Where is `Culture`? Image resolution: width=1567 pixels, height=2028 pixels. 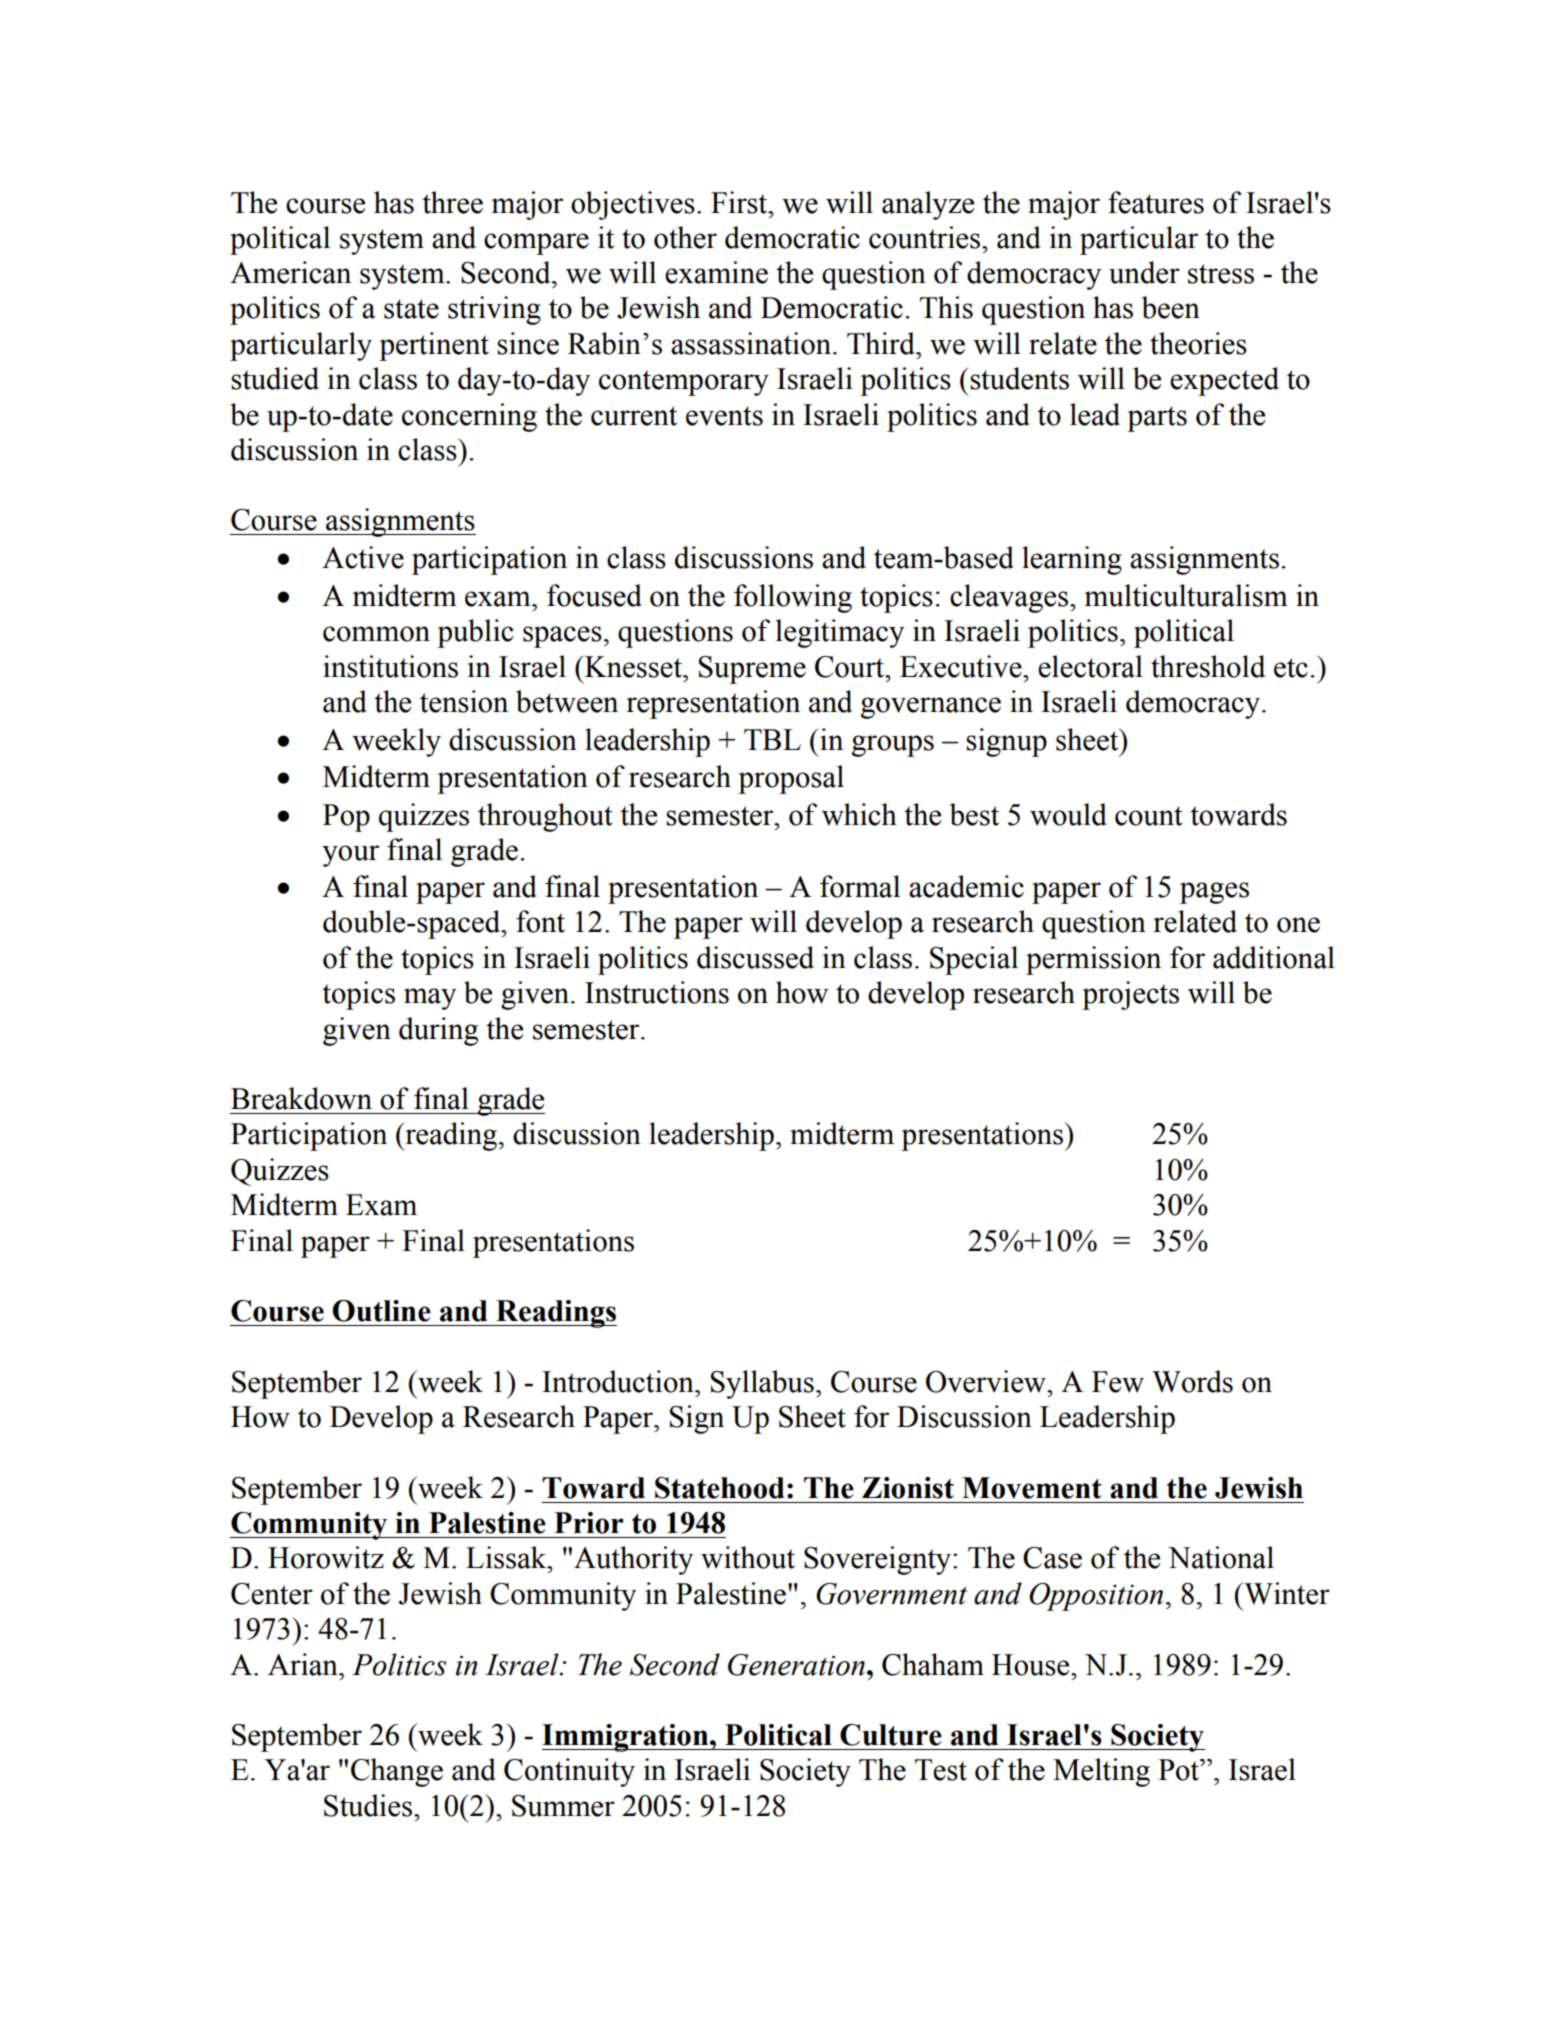 Culture is located at coordinates (891, 1735).
